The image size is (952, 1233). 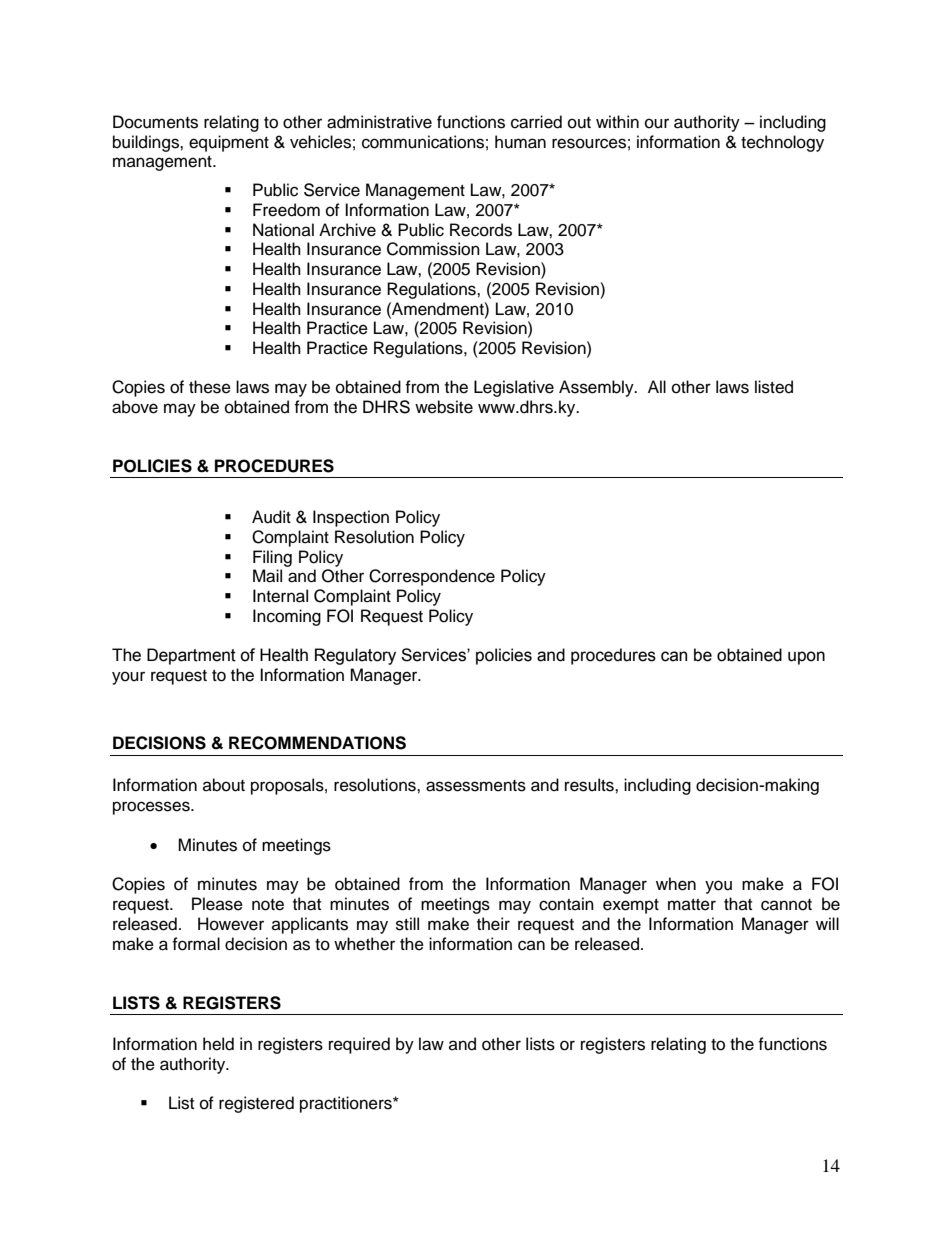 I want to click on technology, so click(x=782, y=143).
